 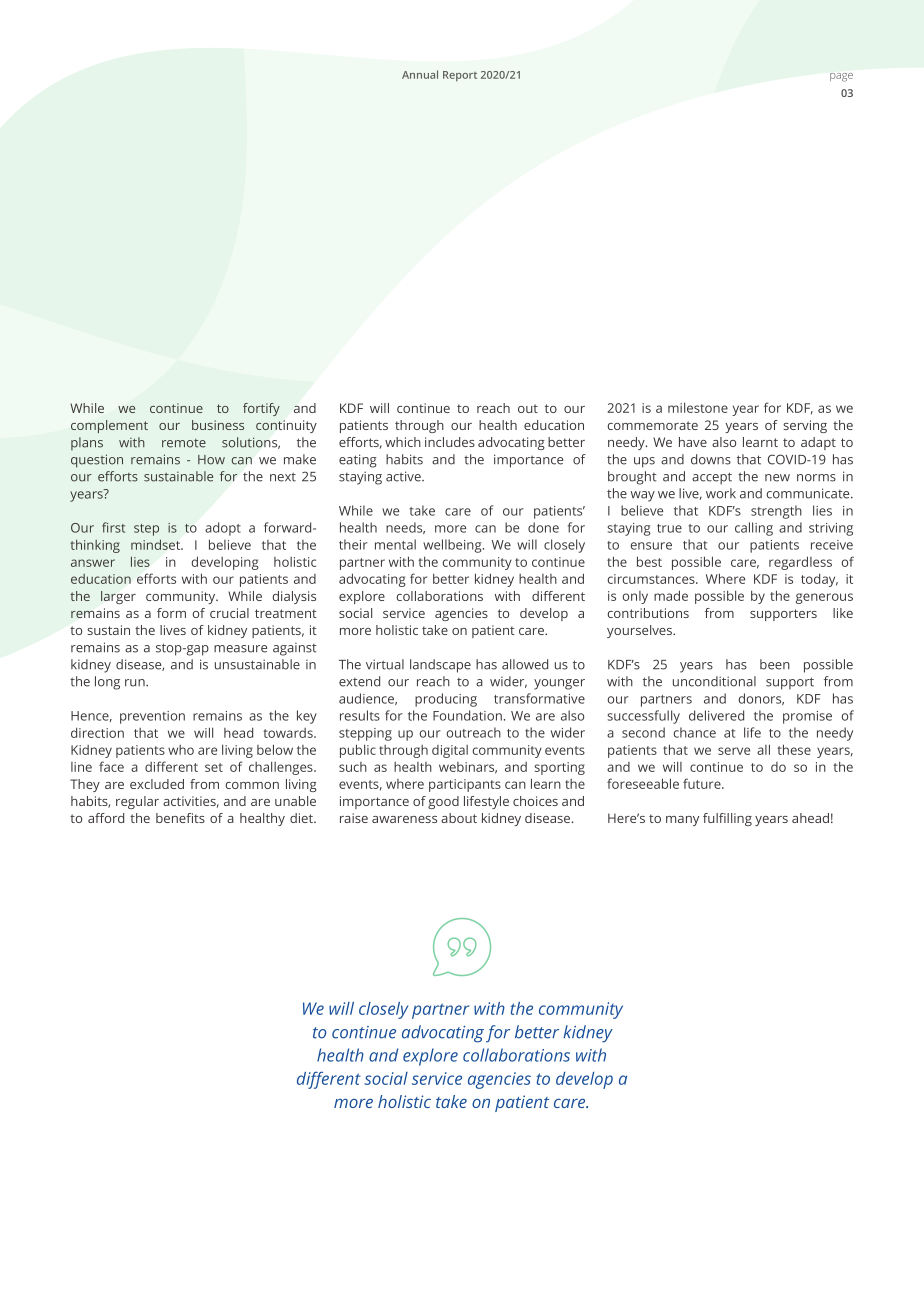 What do you see at coordinates (443, 802) in the screenshot?
I see `good` at bounding box center [443, 802].
